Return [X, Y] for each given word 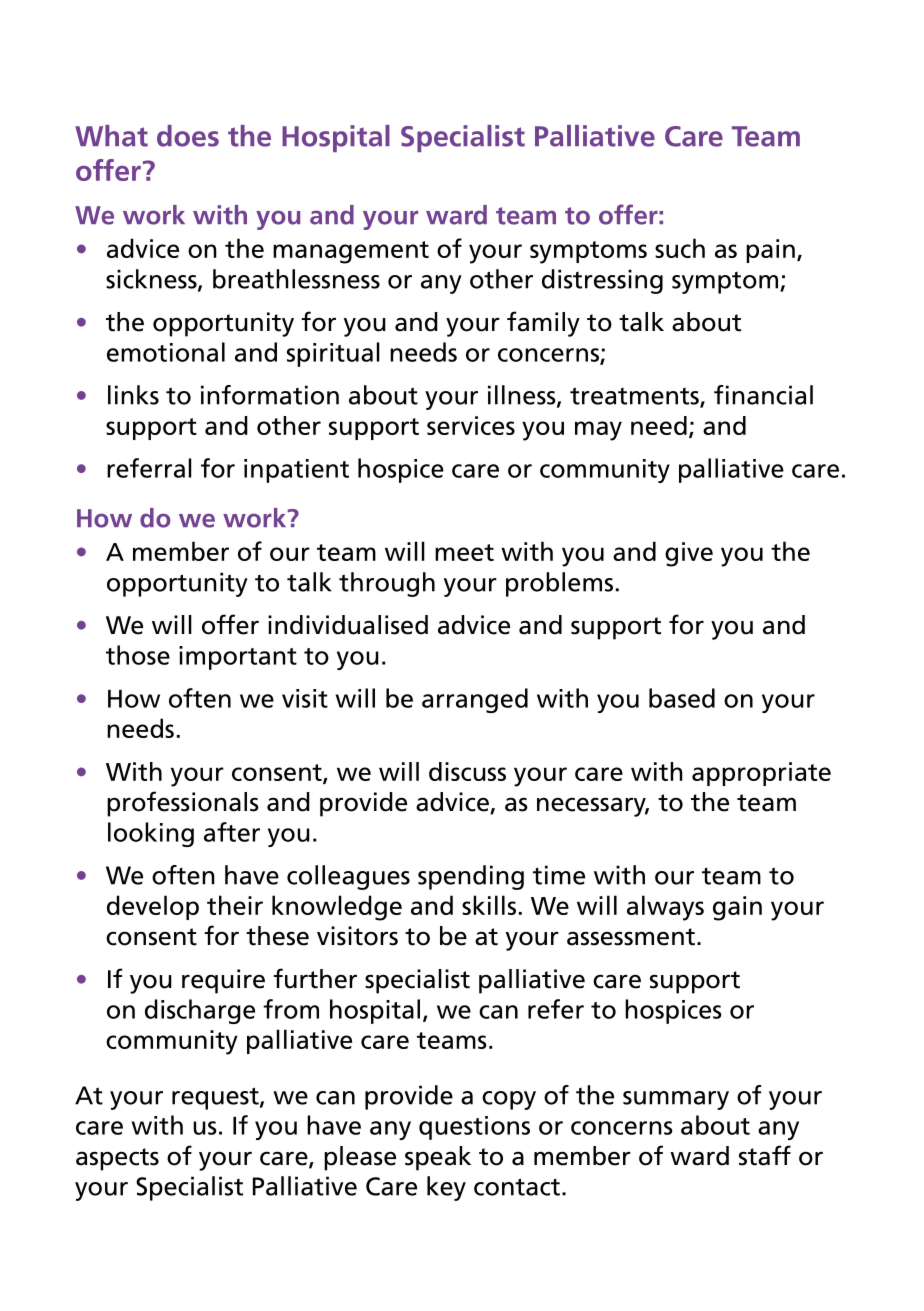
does [188, 136]
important [238, 658]
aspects [117, 1159]
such [680, 248]
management [351, 252]
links [133, 395]
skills [489, 905]
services [471, 425]
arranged [475, 700]
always [665, 908]
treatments [635, 397]
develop [153, 907]
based [682, 698]
